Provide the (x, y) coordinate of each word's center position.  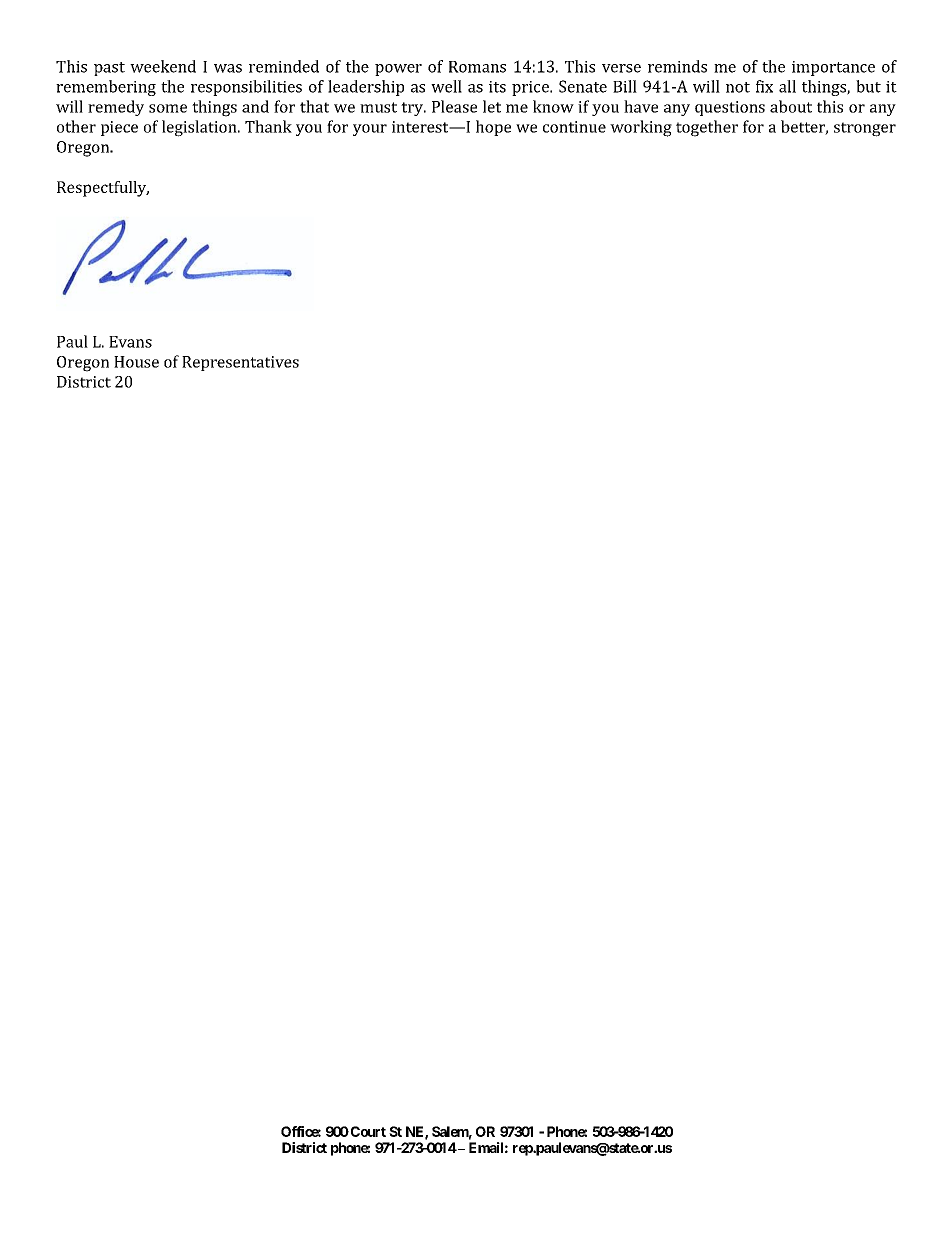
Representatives (240, 363)
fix (764, 86)
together (707, 128)
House (136, 362)
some (168, 108)
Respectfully (103, 189)
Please (454, 106)
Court (367, 1131)
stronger (865, 129)
